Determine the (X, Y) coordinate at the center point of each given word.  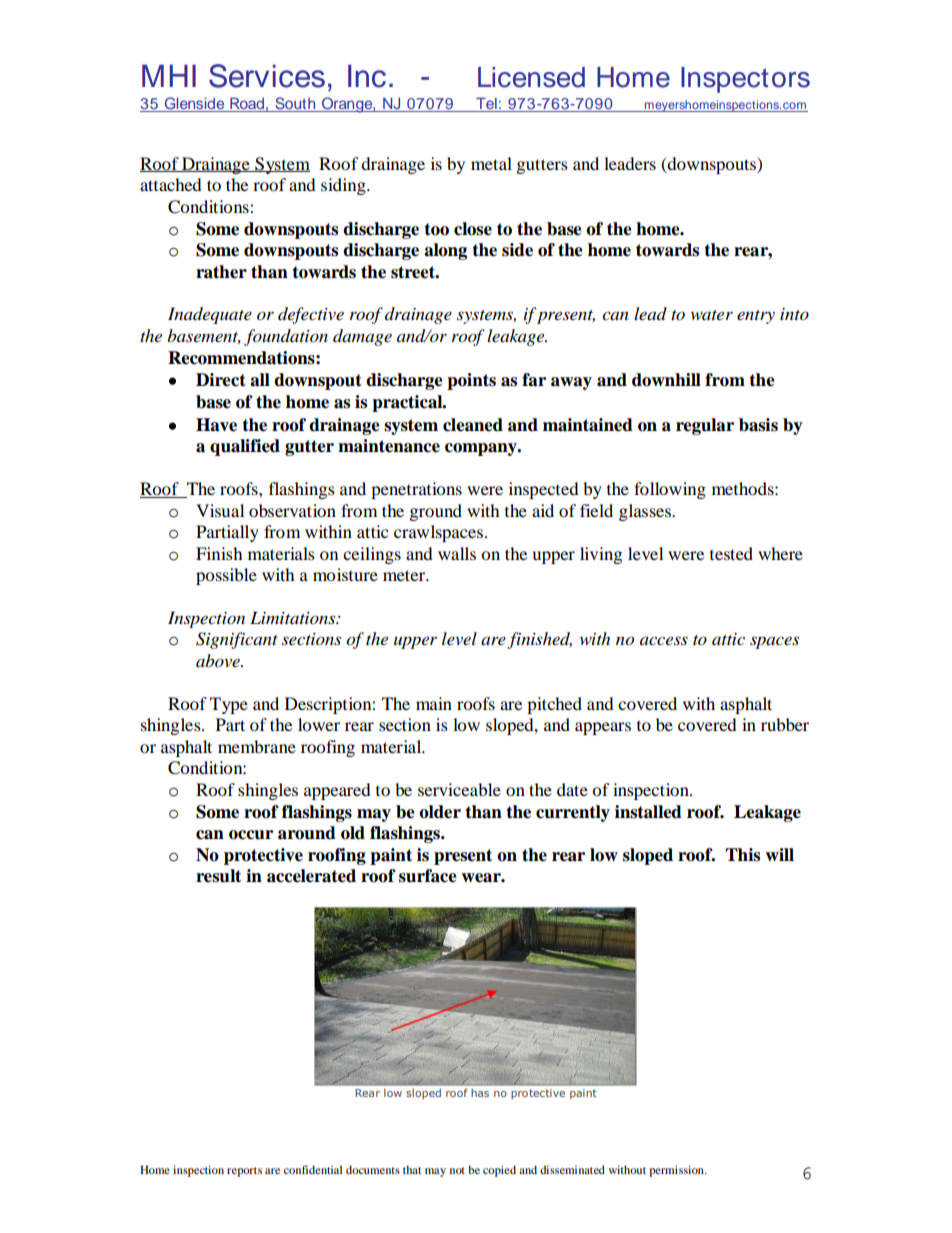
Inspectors (745, 80)
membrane (257, 746)
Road (247, 103)
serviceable (459, 789)
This (742, 855)
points (471, 381)
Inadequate (210, 315)
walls (457, 553)
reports (244, 1172)
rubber (785, 724)
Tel (486, 103)
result (218, 876)
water (712, 315)
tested (731, 553)
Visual (220, 510)
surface (428, 876)
